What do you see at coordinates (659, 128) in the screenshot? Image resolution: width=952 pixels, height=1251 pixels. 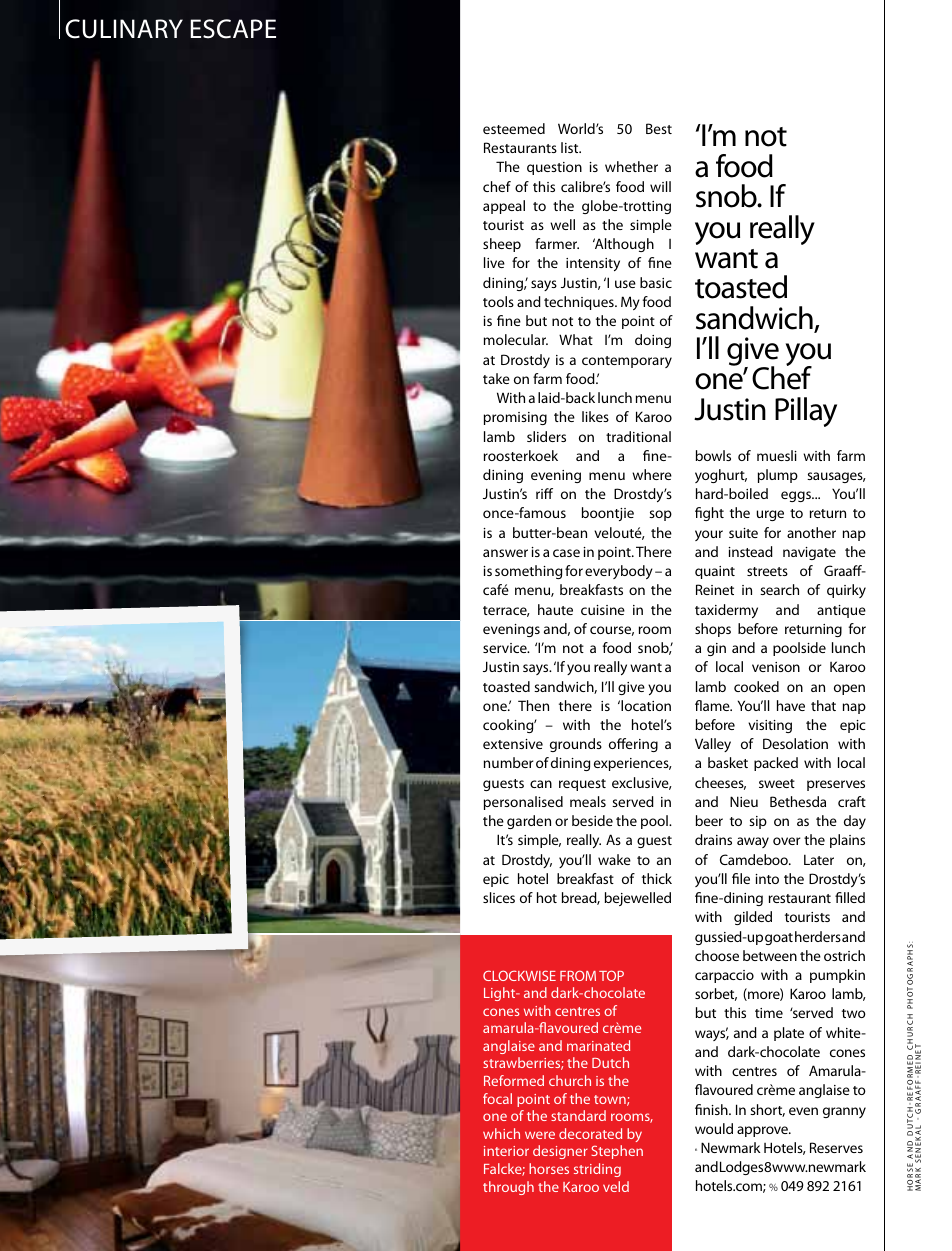 I see `Best` at bounding box center [659, 128].
